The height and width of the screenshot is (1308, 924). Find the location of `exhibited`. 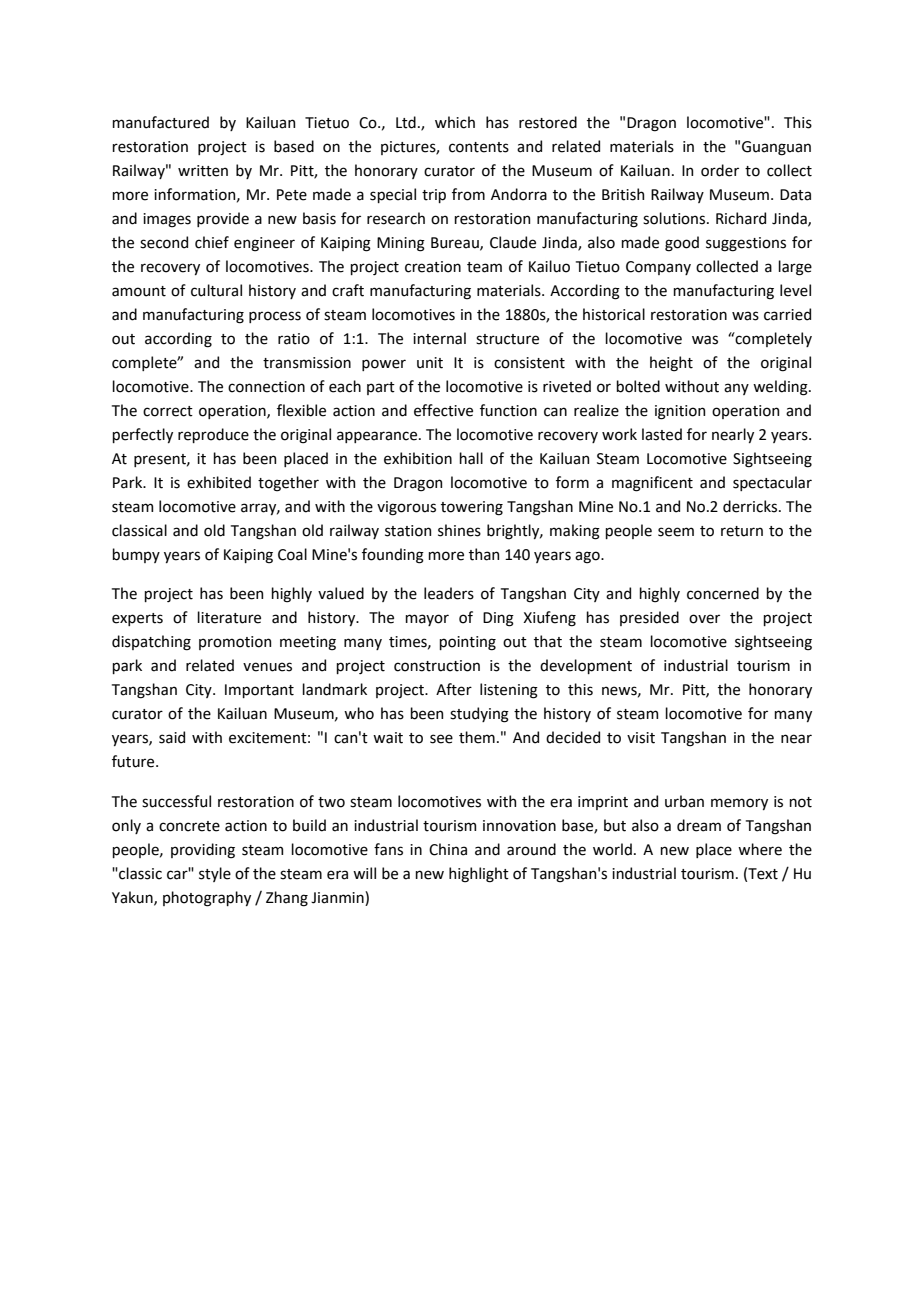

exhibited is located at coordinates (219, 482).
